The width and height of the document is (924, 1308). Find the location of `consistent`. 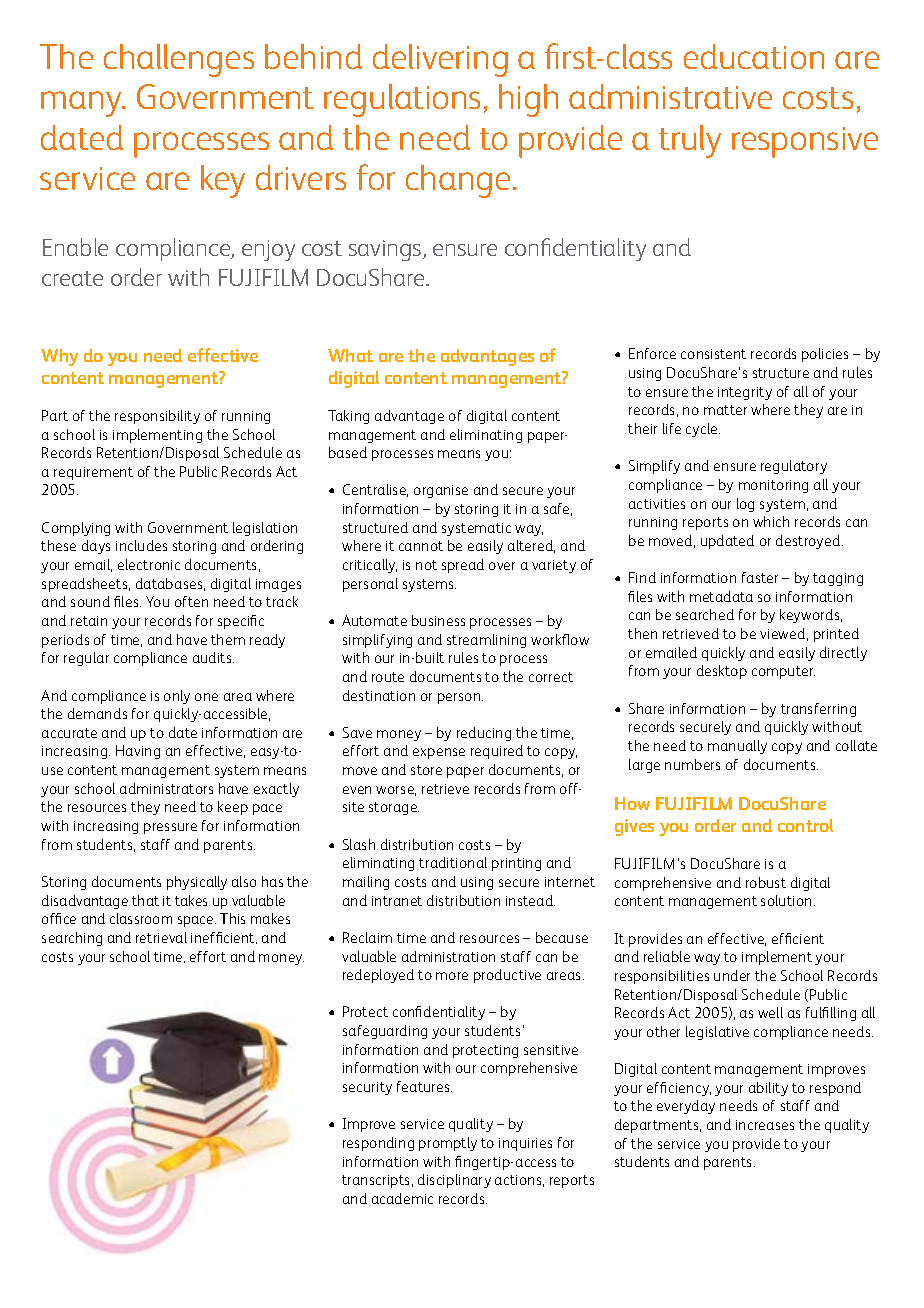

consistent is located at coordinates (713, 354).
